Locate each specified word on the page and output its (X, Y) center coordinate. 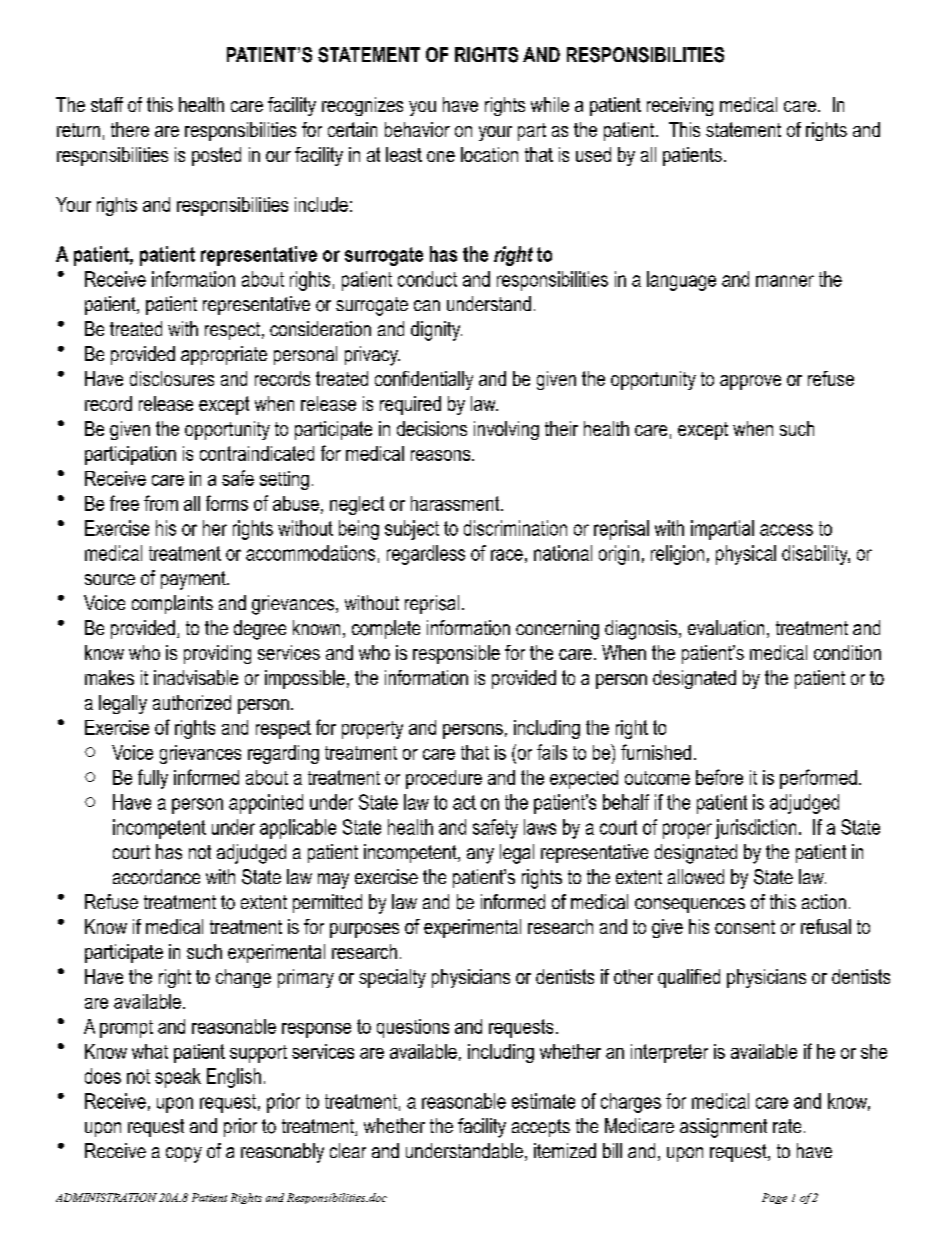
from (161, 503)
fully (153, 779)
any (480, 856)
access (786, 530)
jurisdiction (755, 829)
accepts (541, 1128)
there (130, 129)
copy (184, 1155)
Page (774, 1198)
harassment (456, 503)
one (441, 156)
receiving (680, 106)
